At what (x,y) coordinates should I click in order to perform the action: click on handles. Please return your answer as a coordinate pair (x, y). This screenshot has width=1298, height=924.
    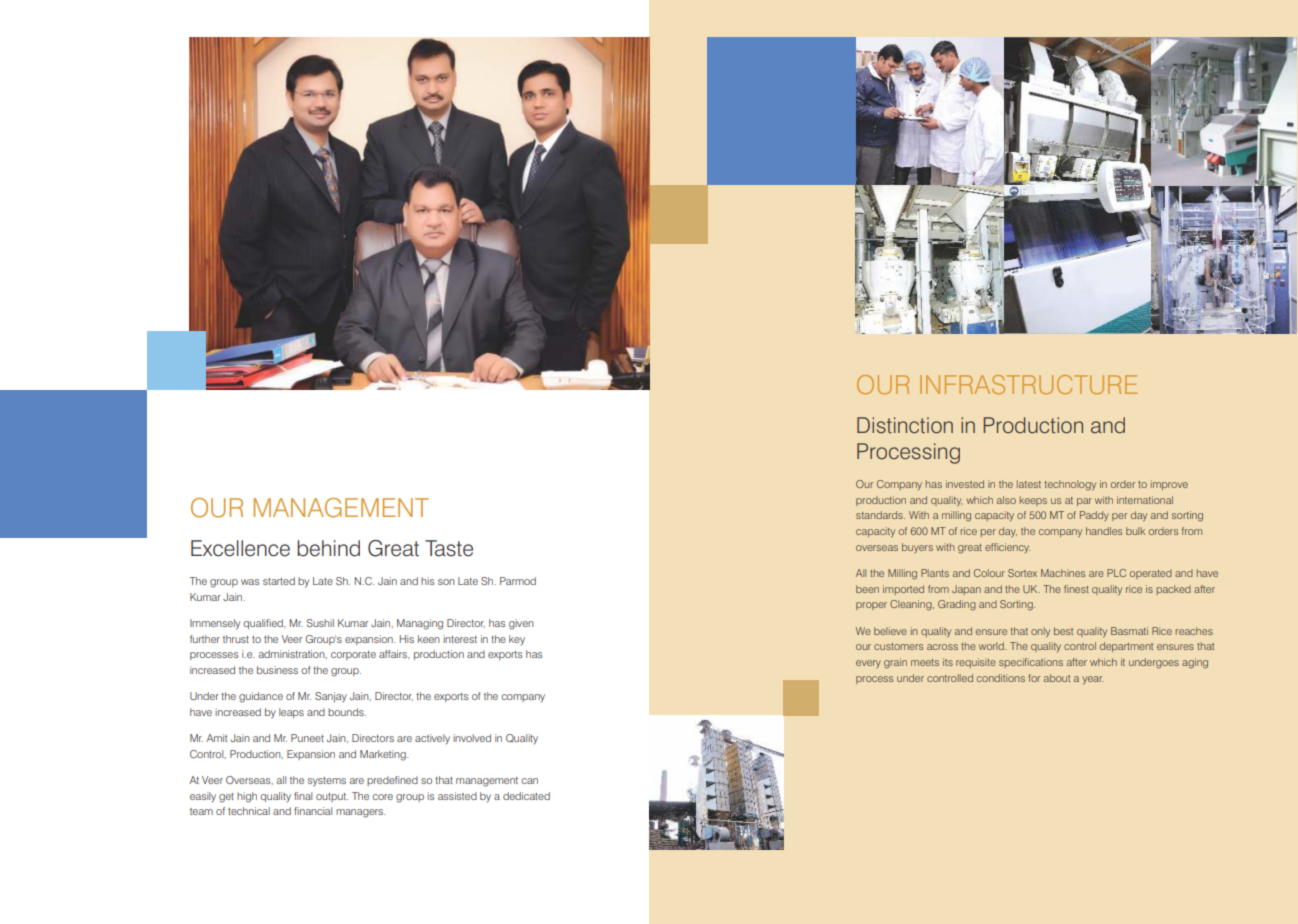
    Looking at the image, I should click on (1104, 531).
